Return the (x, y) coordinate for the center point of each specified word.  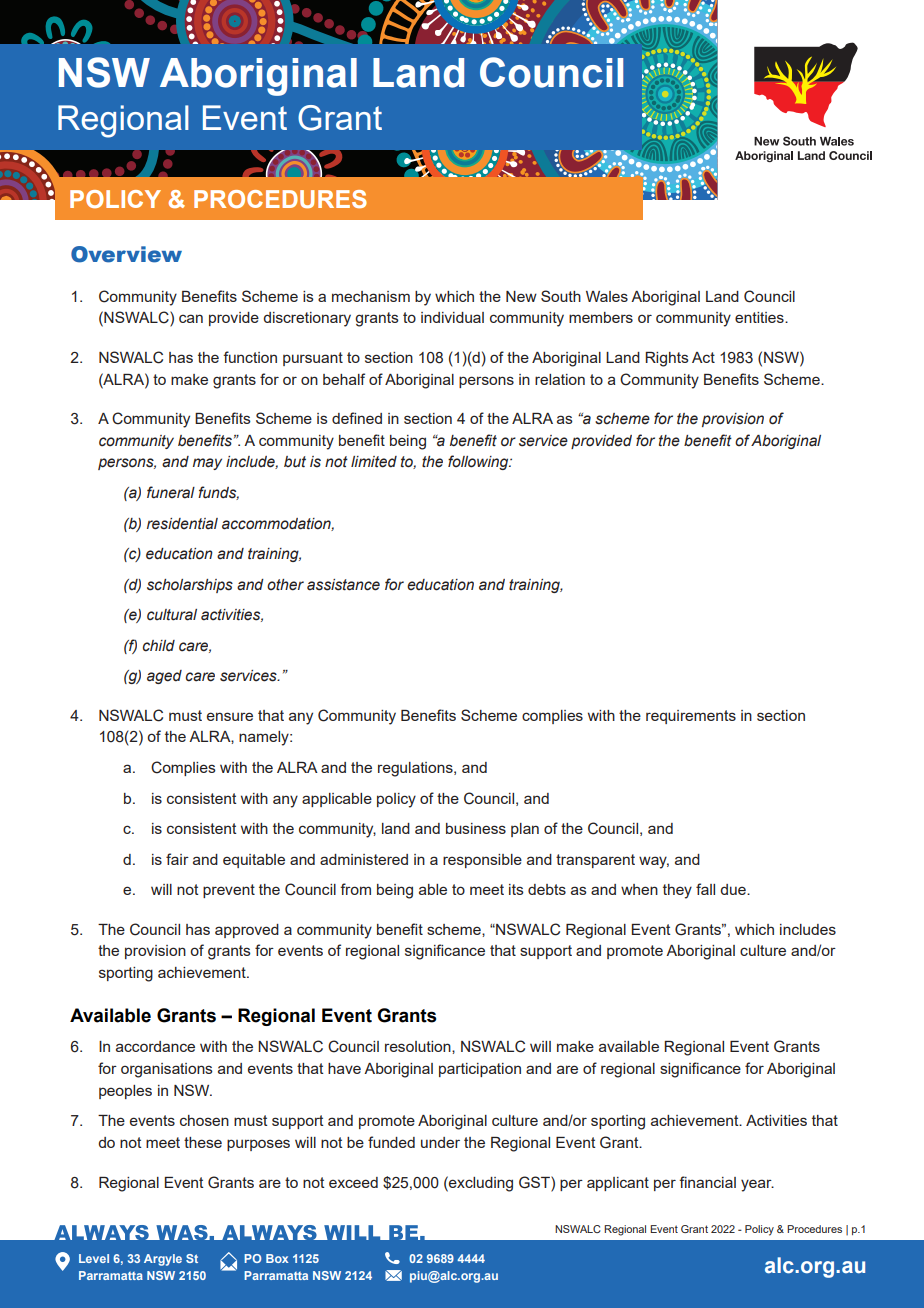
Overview (126, 254)
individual (452, 317)
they (677, 891)
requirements (691, 717)
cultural (172, 615)
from (355, 889)
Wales (607, 296)
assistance (343, 585)
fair (177, 859)
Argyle (163, 1260)
